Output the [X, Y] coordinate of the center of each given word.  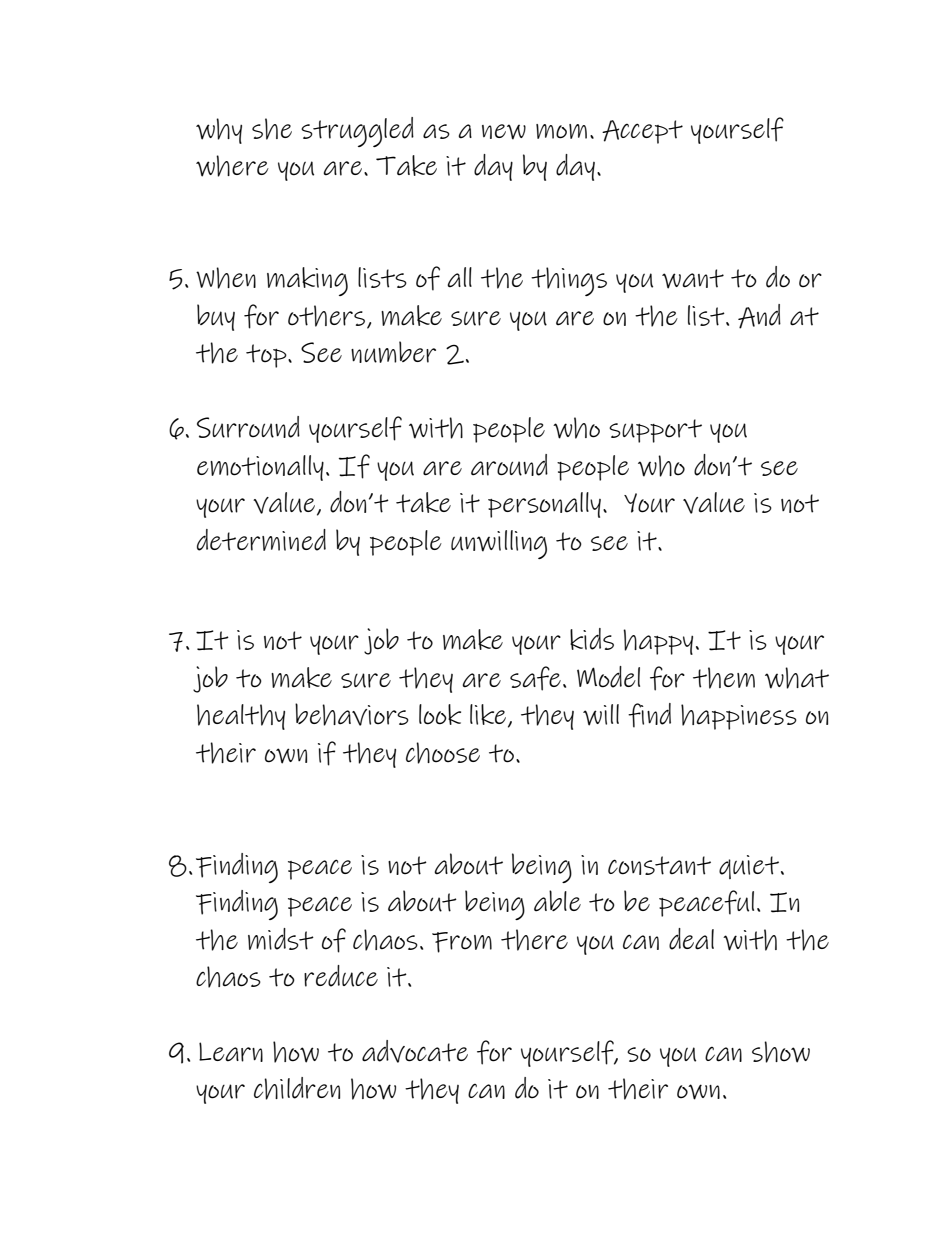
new [504, 132]
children [297, 1088]
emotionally [260, 468]
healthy [241, 717]
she [272, 129]
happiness [739, 717]
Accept [642, 132]
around [509, 465]
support [655, 431]
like [489, 715]
